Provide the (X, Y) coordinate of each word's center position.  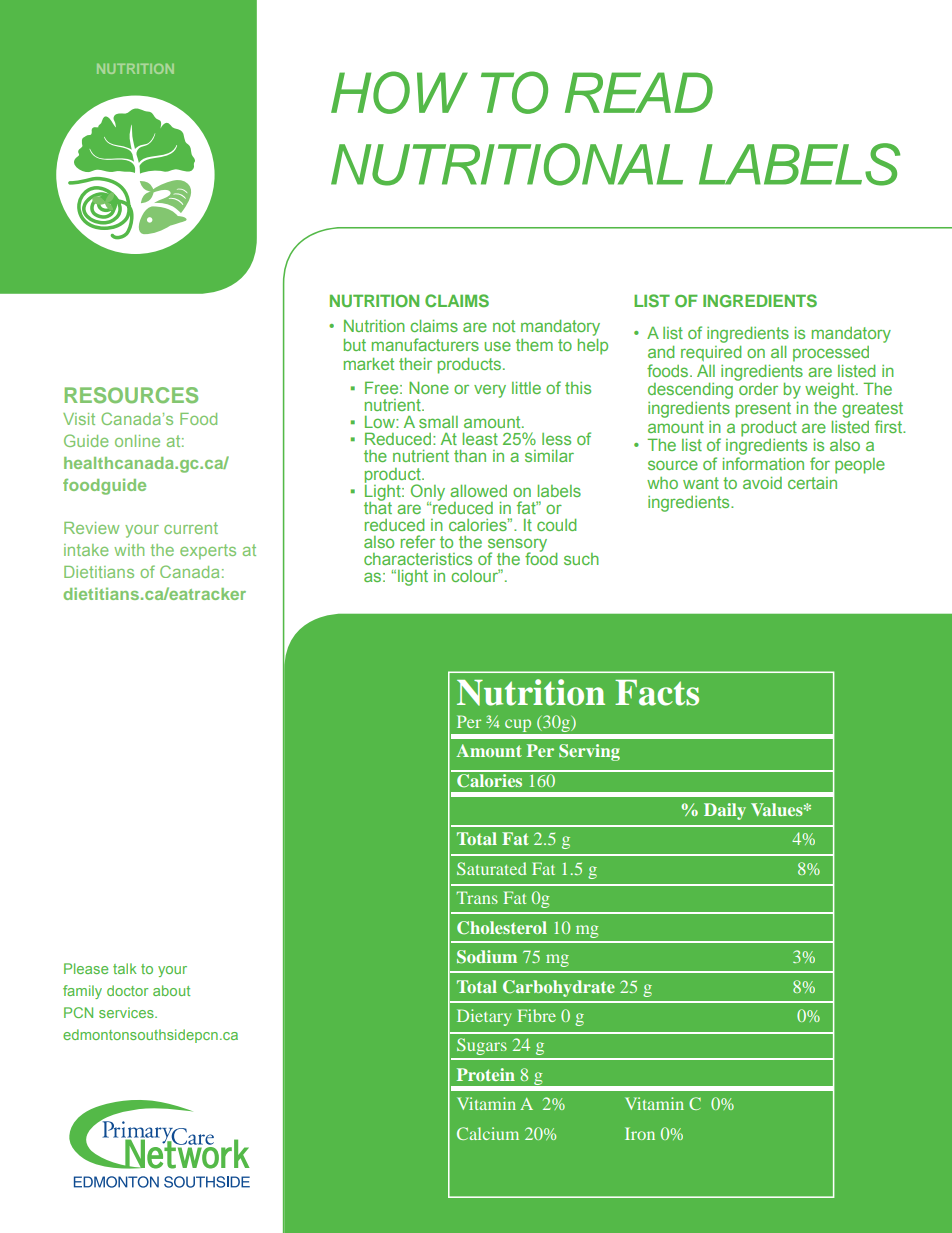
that (378, 506)
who (662, 483)
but (355, 345)
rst (894, 427)
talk (125, 968)
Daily (725, 811)
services (127, 1012)
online (137, 441)
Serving (589, 752)
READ (639, 92)
